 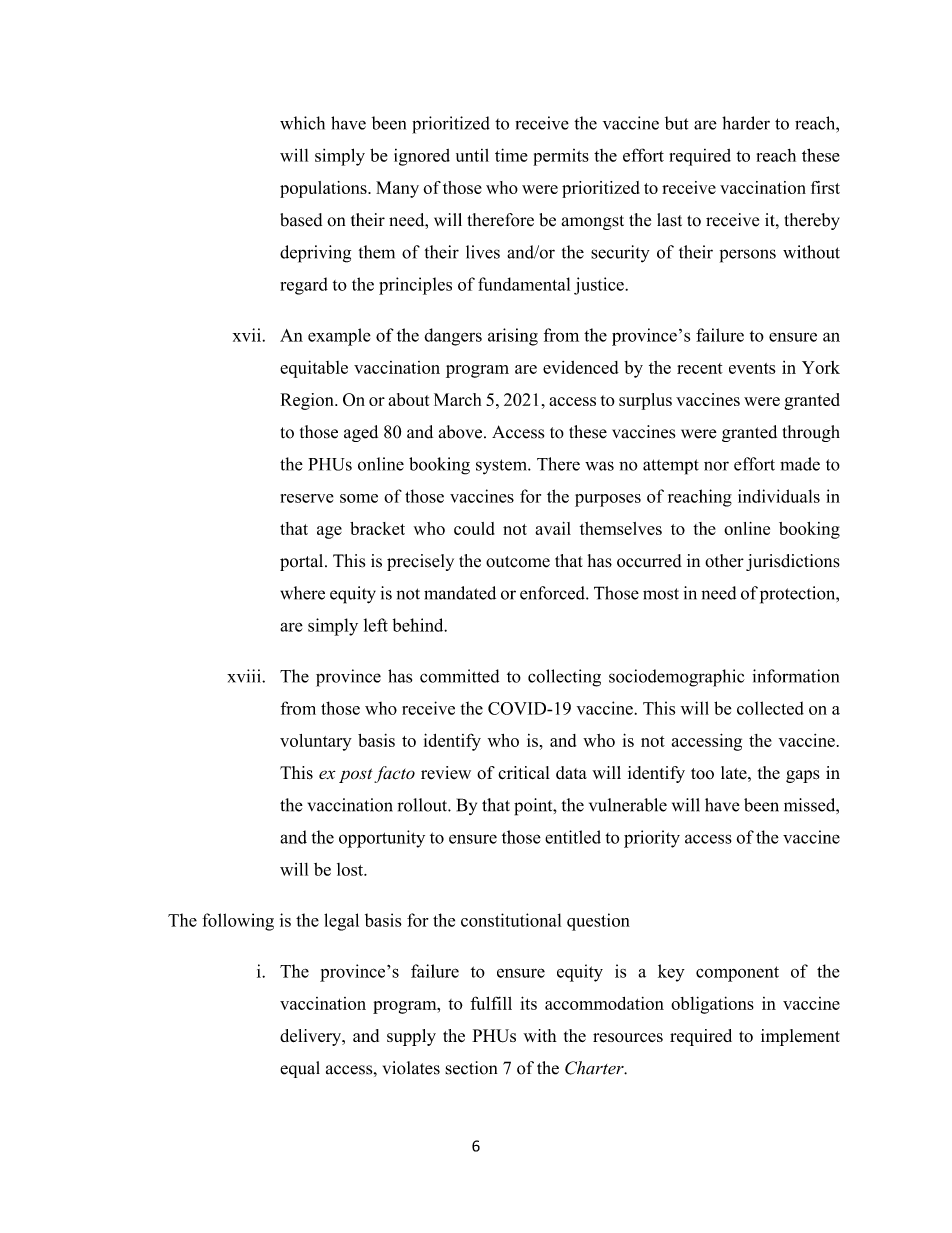 I want to click on where, so click(x=302, y=593).
